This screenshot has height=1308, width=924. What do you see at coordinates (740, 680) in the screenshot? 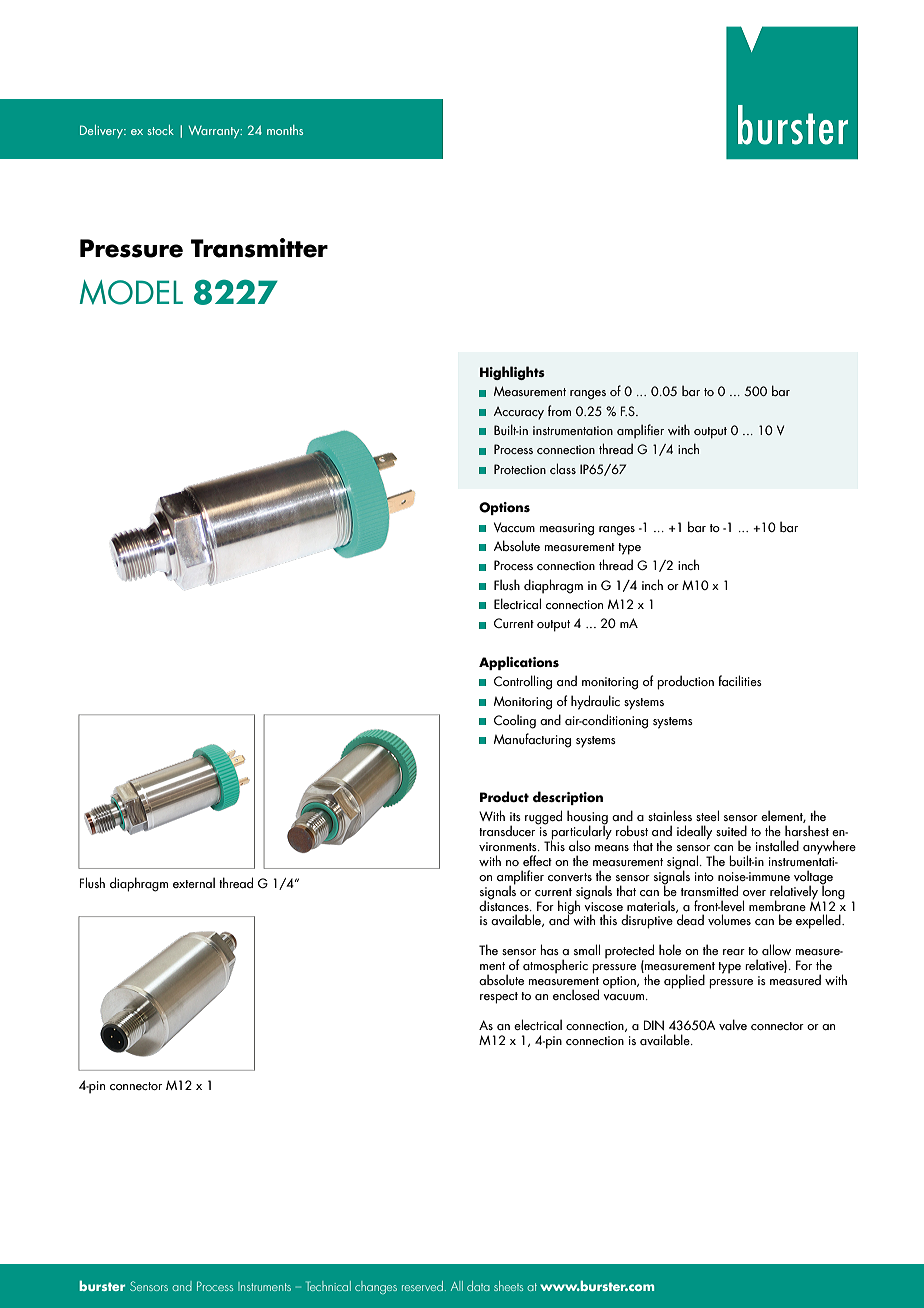
I see `facilities` at bounding box center [740, 680].
